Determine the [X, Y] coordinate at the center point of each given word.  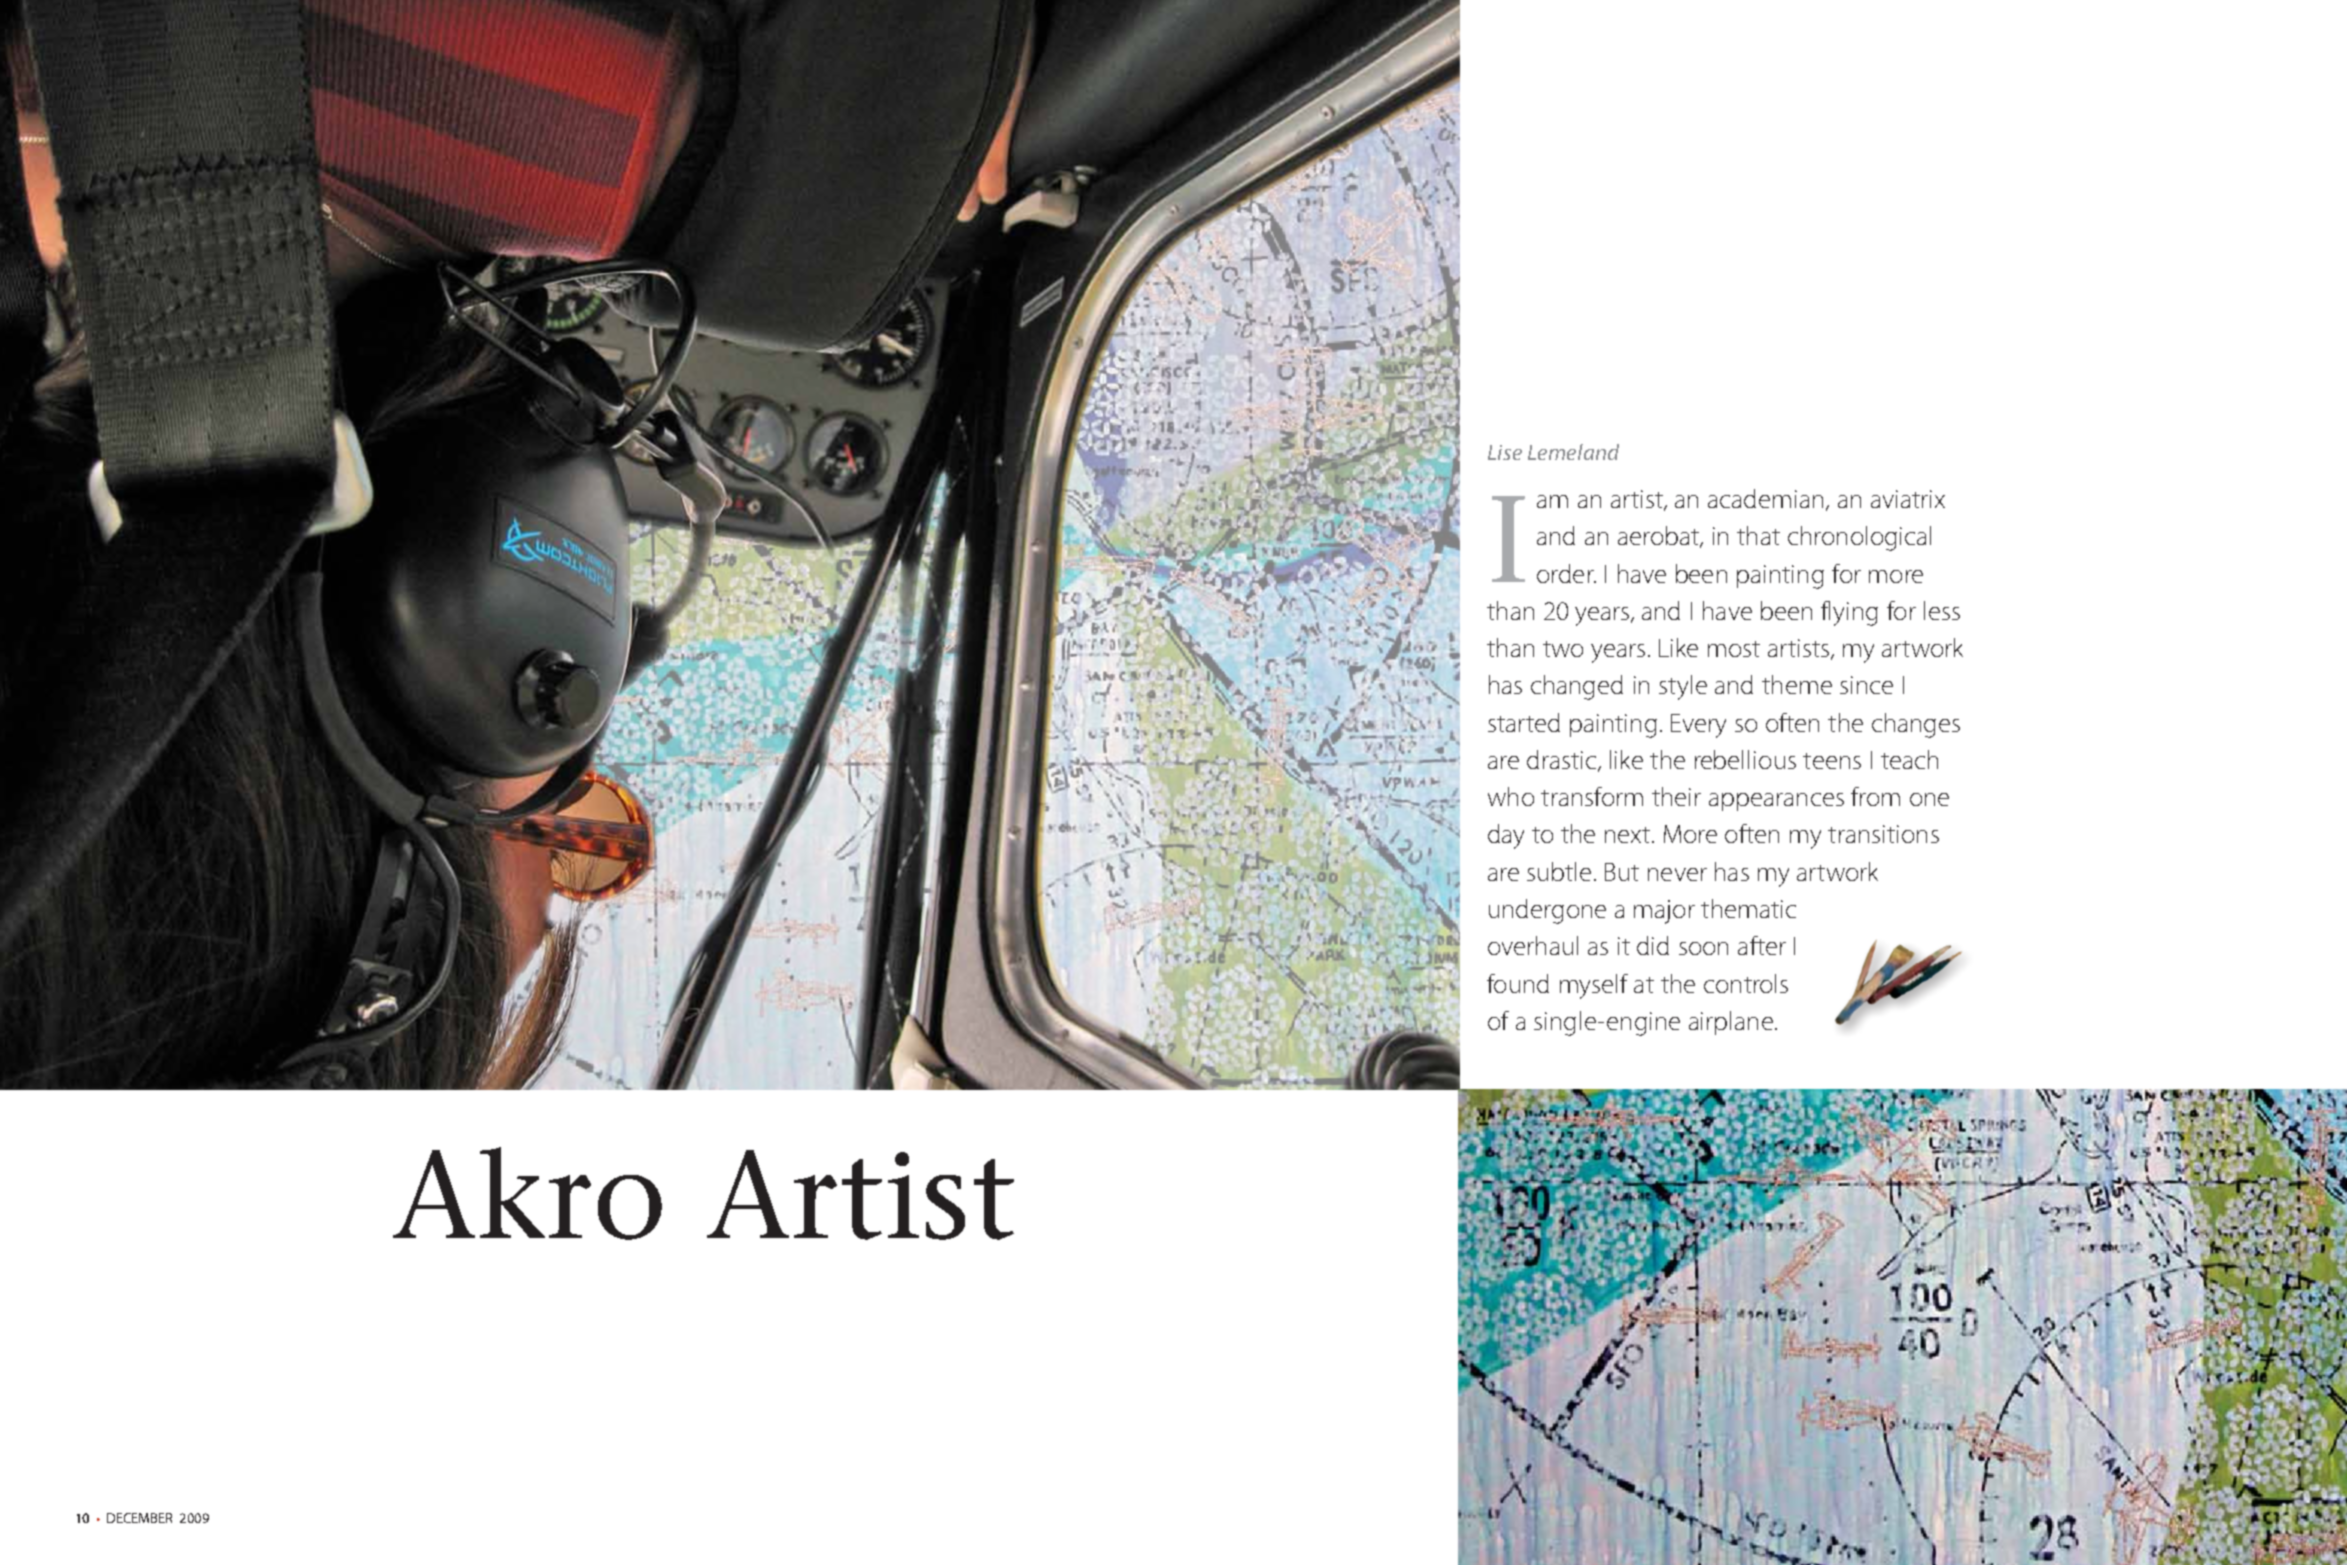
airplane [1731, 1023]
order [1566, 573]
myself [1594, 986]
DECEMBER [139, 1518]
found [1518, 983]
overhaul [1533, 945]
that [1758, 535]
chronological [1859, 538]
